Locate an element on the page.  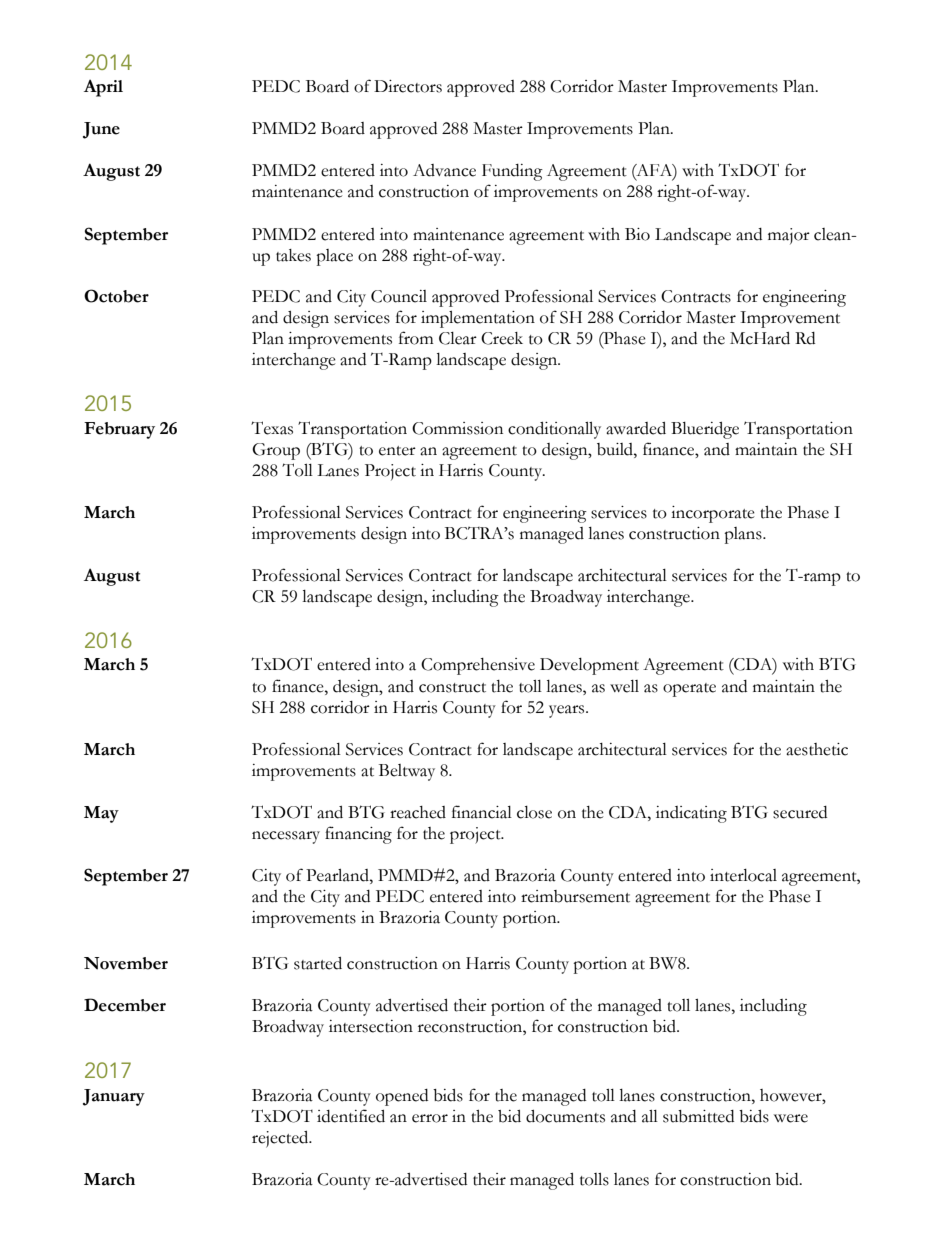
error is located at coordinates (430, 1118).
